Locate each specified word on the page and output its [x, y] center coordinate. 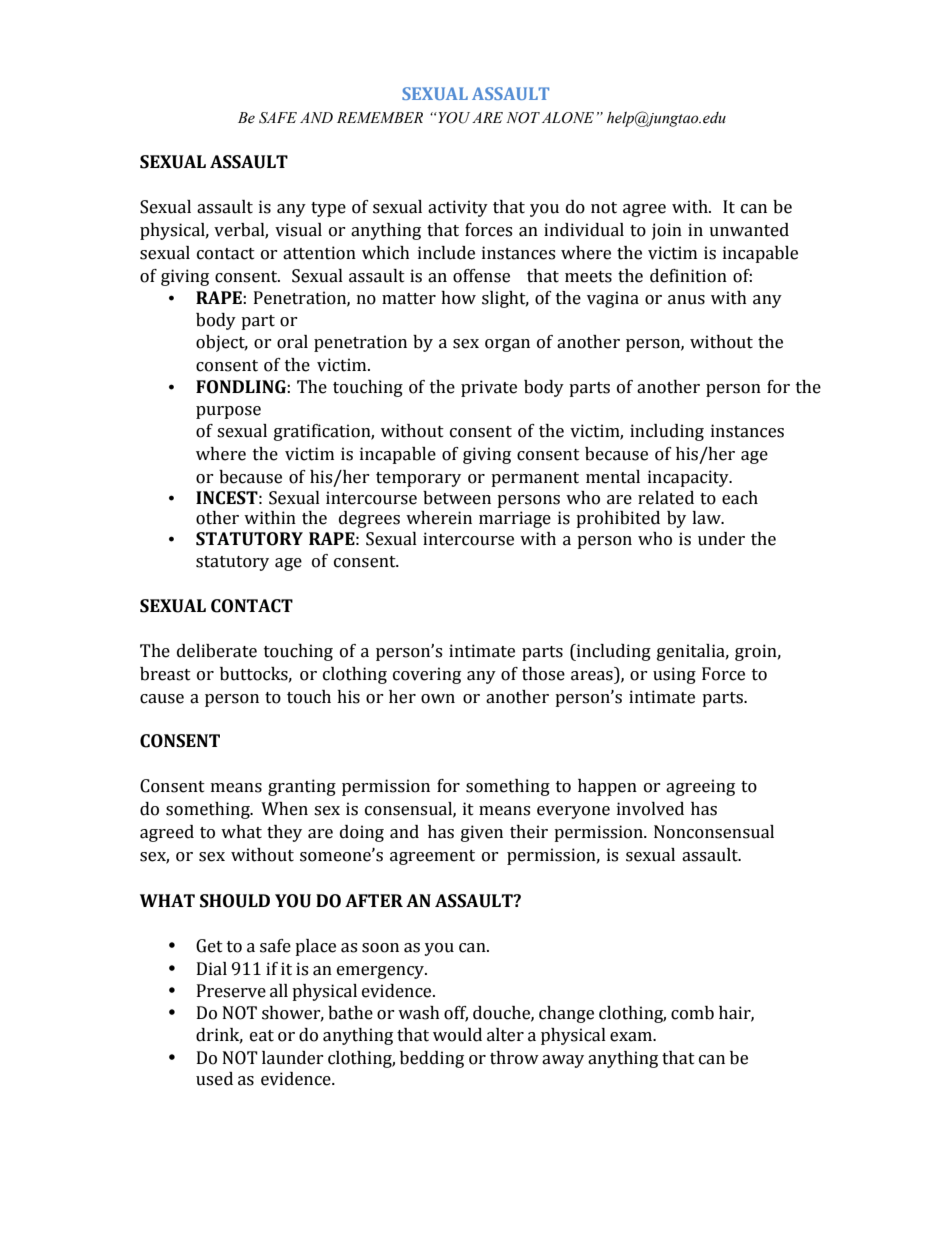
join [667, 231]
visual [298, 230]
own [438, 699]
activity [458, 208]
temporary [418, 479]
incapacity [689, 478]
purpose [228, 412]
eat [262, 1036]
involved [650, 809]
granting [302, 787]
